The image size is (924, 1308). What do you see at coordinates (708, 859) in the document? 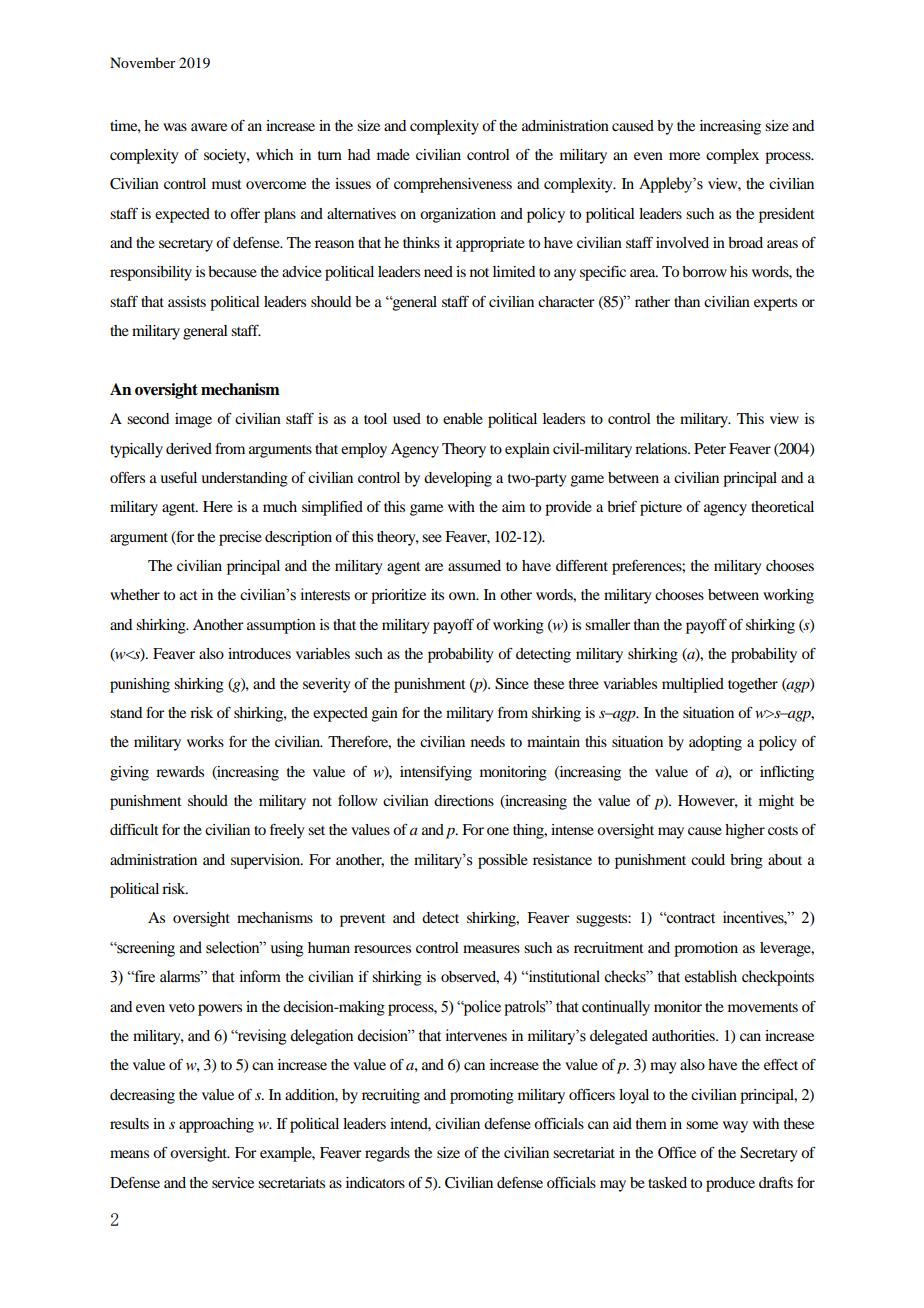
I see `could` at bounding box center [708, 859].
